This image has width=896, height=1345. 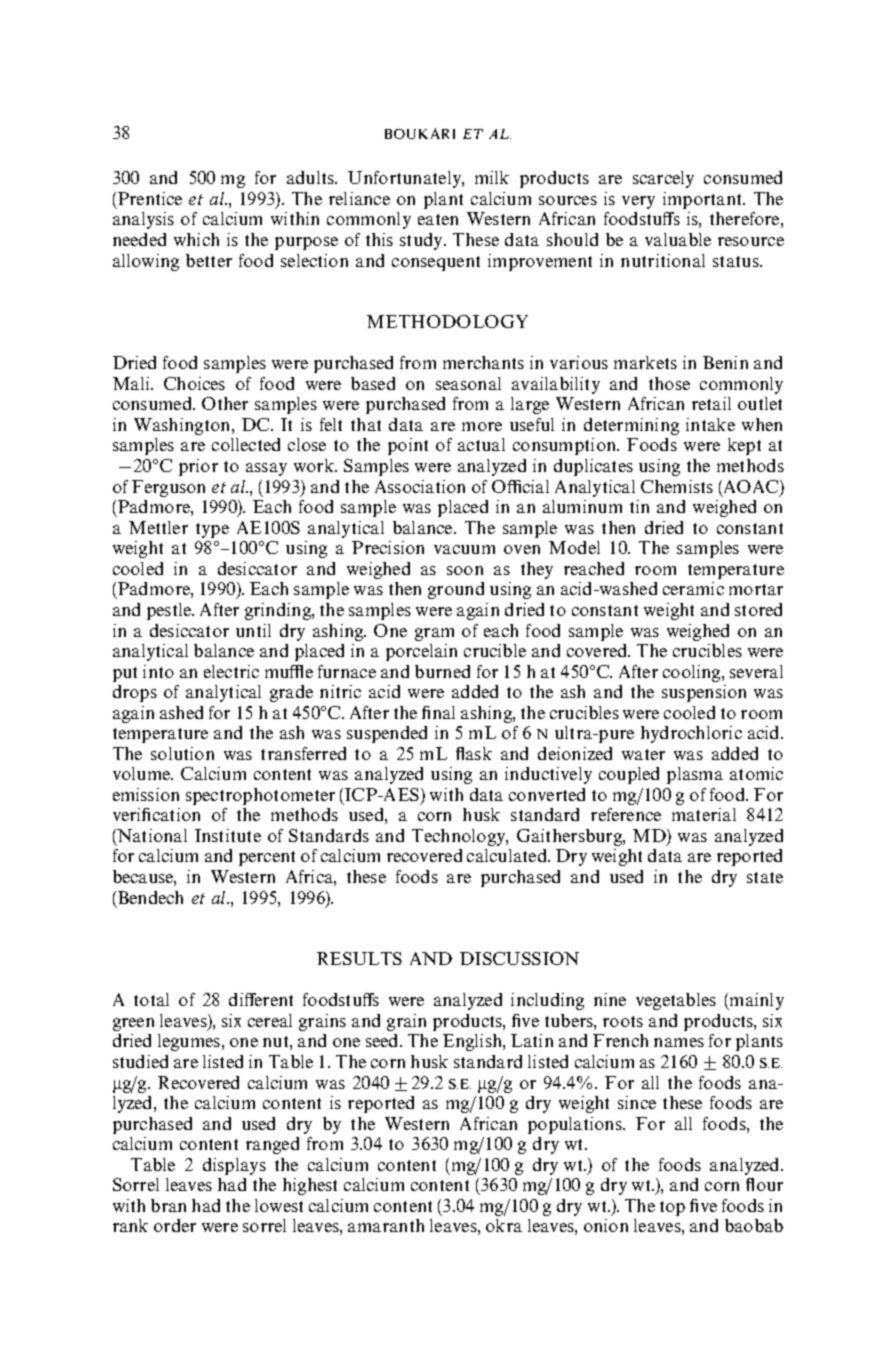 What do you see at coordinates (704, 814) in the image?
I see `material` at bounding box center [704, 814].
